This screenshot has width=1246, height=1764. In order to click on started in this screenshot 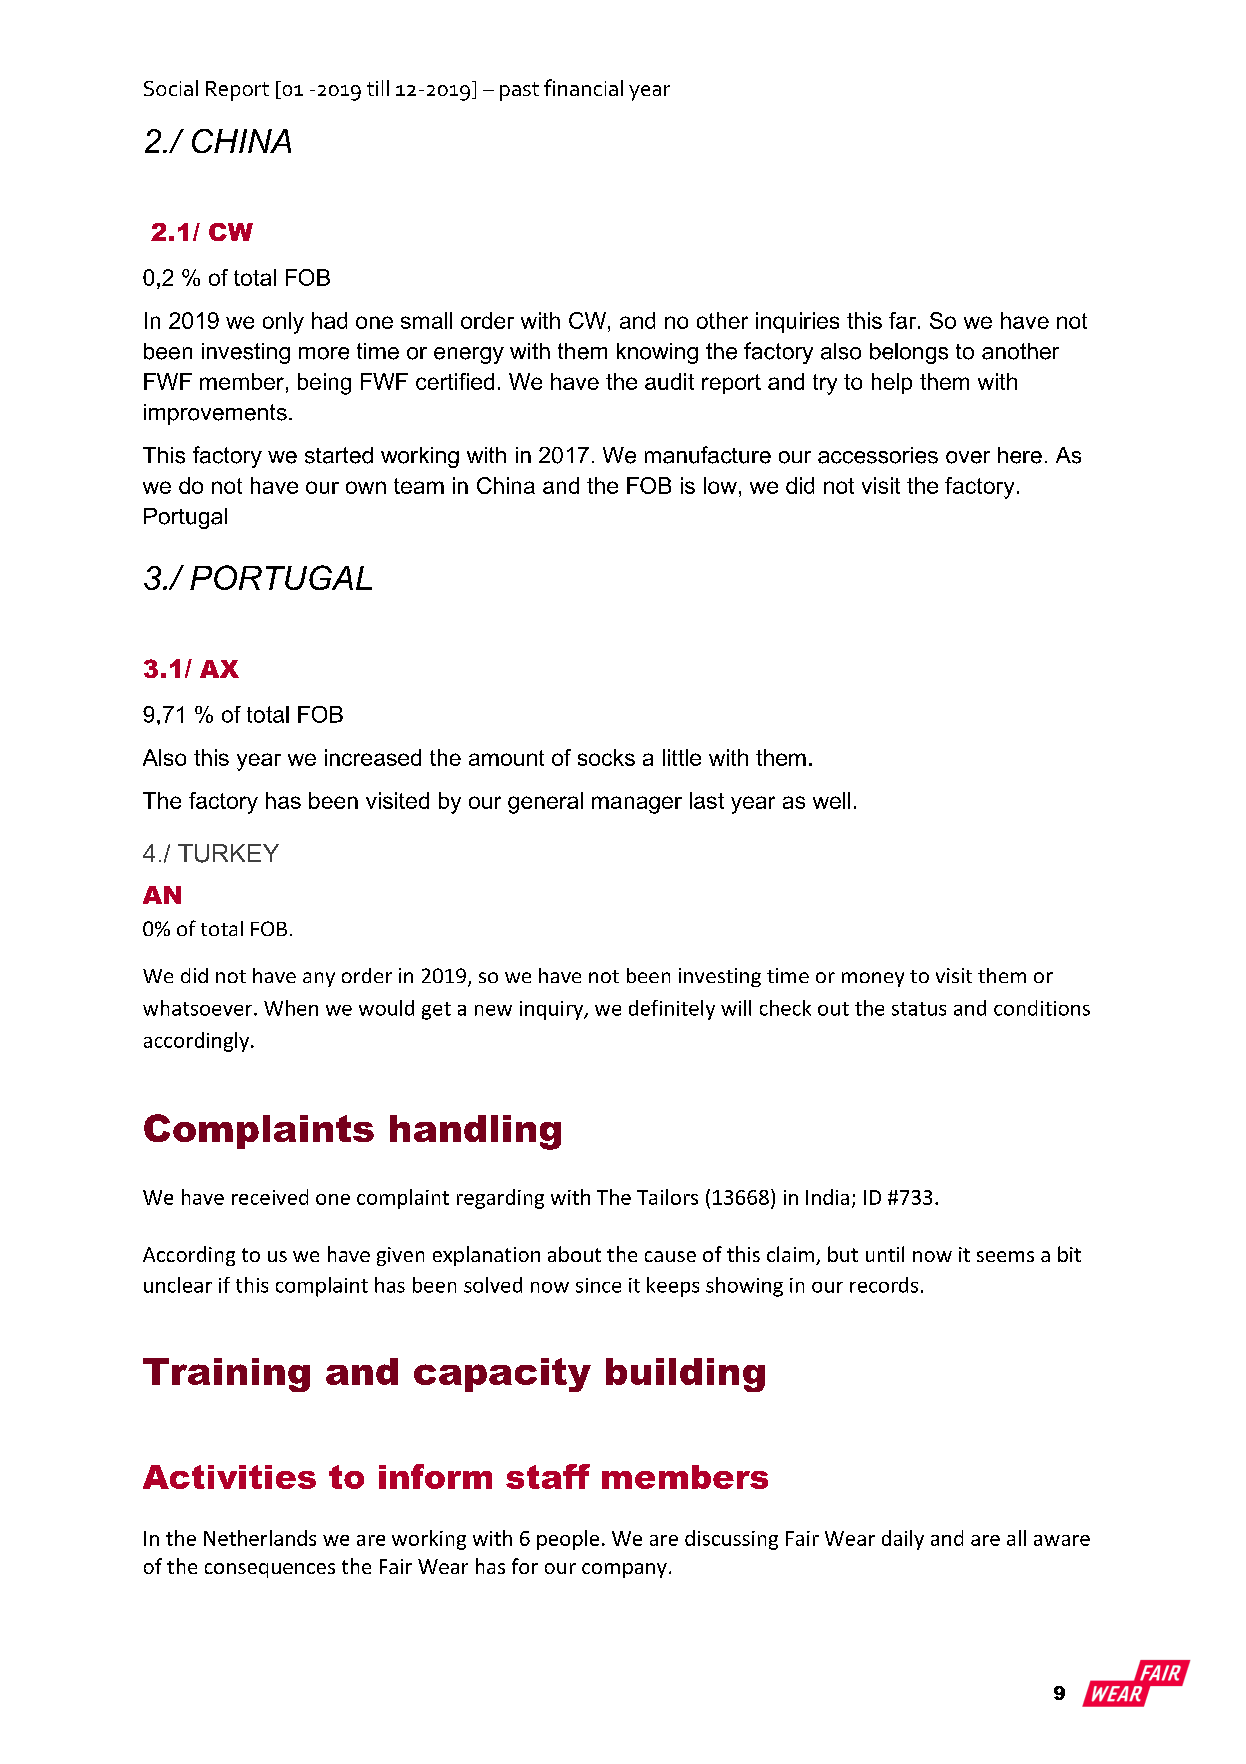, I will do `click(339, 455)`.
